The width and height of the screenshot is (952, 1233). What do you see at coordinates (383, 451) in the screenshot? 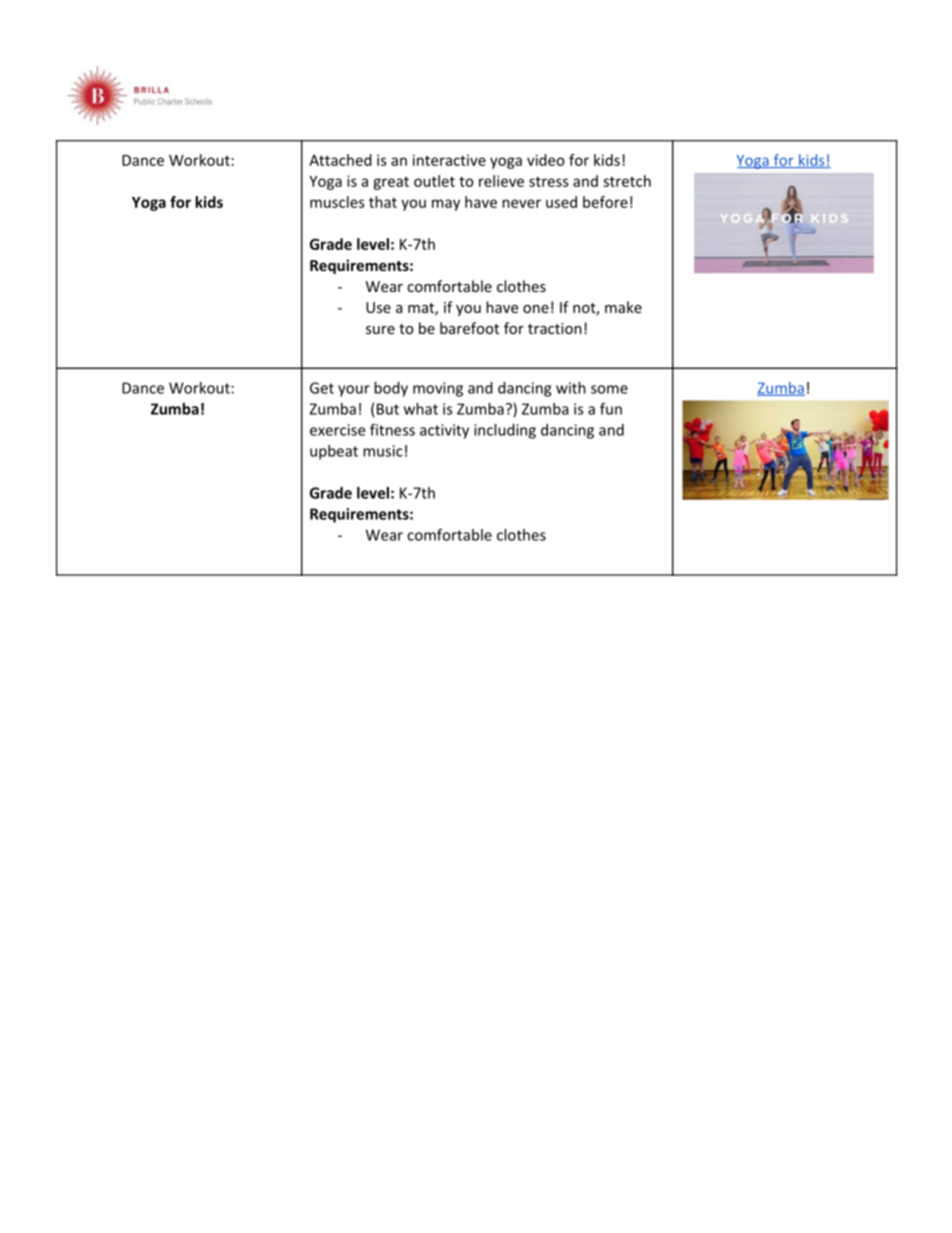
I see `music` at bounding box center [383, 451].
